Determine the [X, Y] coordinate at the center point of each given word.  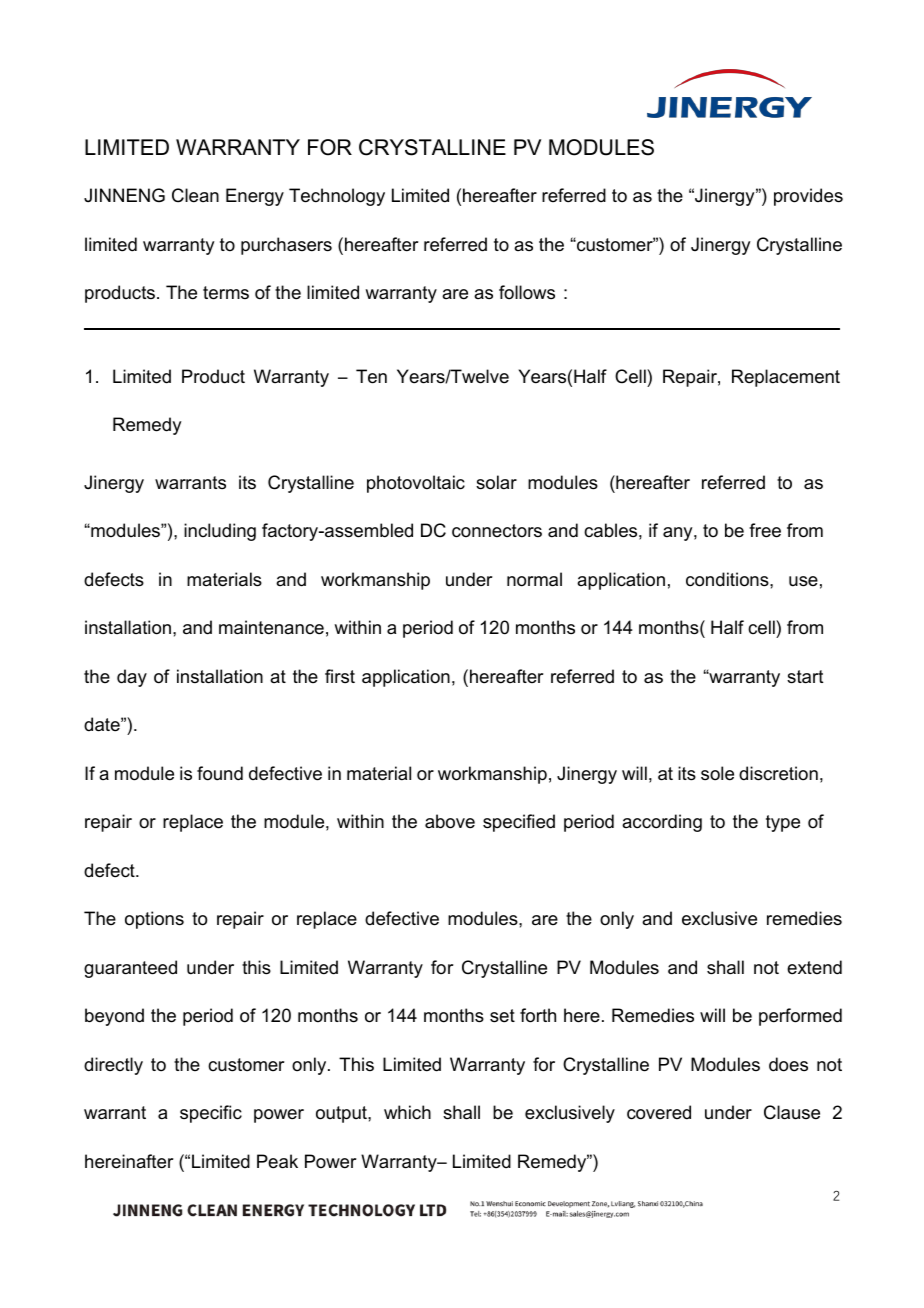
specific [211, 1114]
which [407, 1112]
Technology [337, 197]
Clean [195, 195]
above [450, 821]
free [765, 530]
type [783, 823]
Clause [792, 1112]
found [220, 773]
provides [808, 197]
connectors [497, 531]
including [220, 532]
